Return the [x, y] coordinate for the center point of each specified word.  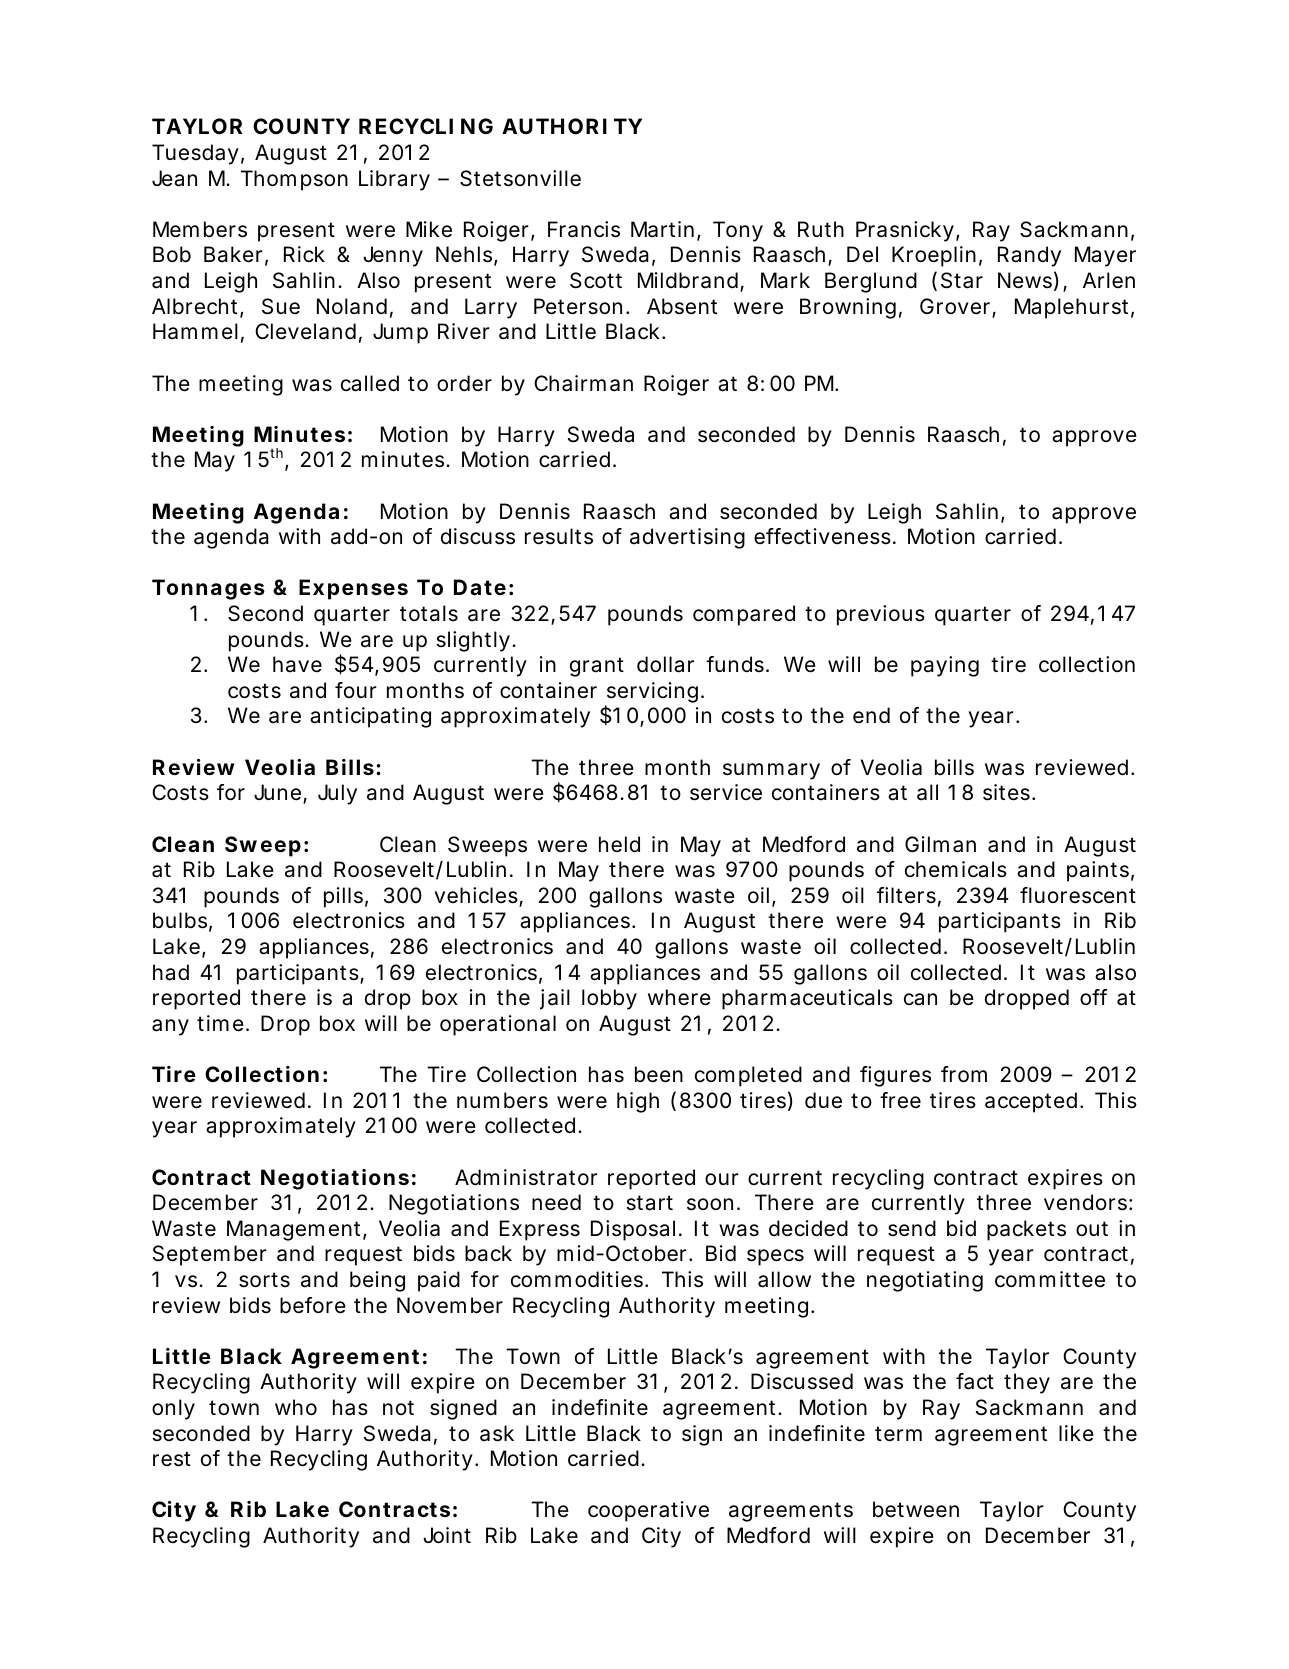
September [210, 1255]
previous [881, 615]
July [337, 794]
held [619, 844]
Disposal [633, 1230]
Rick [304, 254]
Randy [1029, 256]
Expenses [353, 589]
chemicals [956, 869]
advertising [687, 538]
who [296, 1407]
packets [1026, 1230]
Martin [664, 230]
